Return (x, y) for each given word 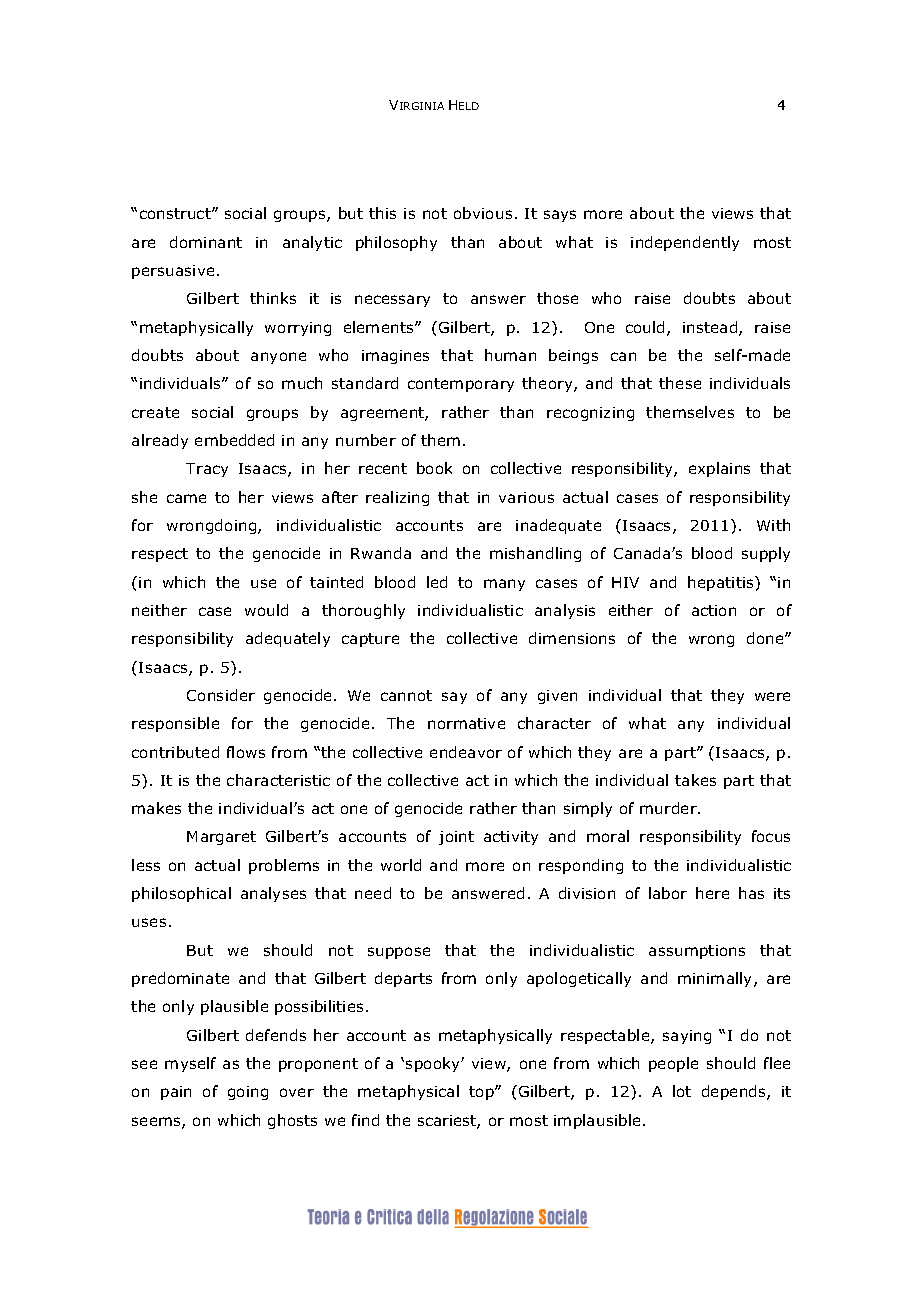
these (680, 383)
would (266, 610)
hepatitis (722, 583)
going (248, 1093)
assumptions (697, 952)
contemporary (461, 385)
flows (246, 752)
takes (695, 780)
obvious (483, 213)
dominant (206, 242)
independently (685, 243)
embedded (234, 440)
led (437, 582)
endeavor (466, 752)
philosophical (181, 894)
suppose (399, 953)
